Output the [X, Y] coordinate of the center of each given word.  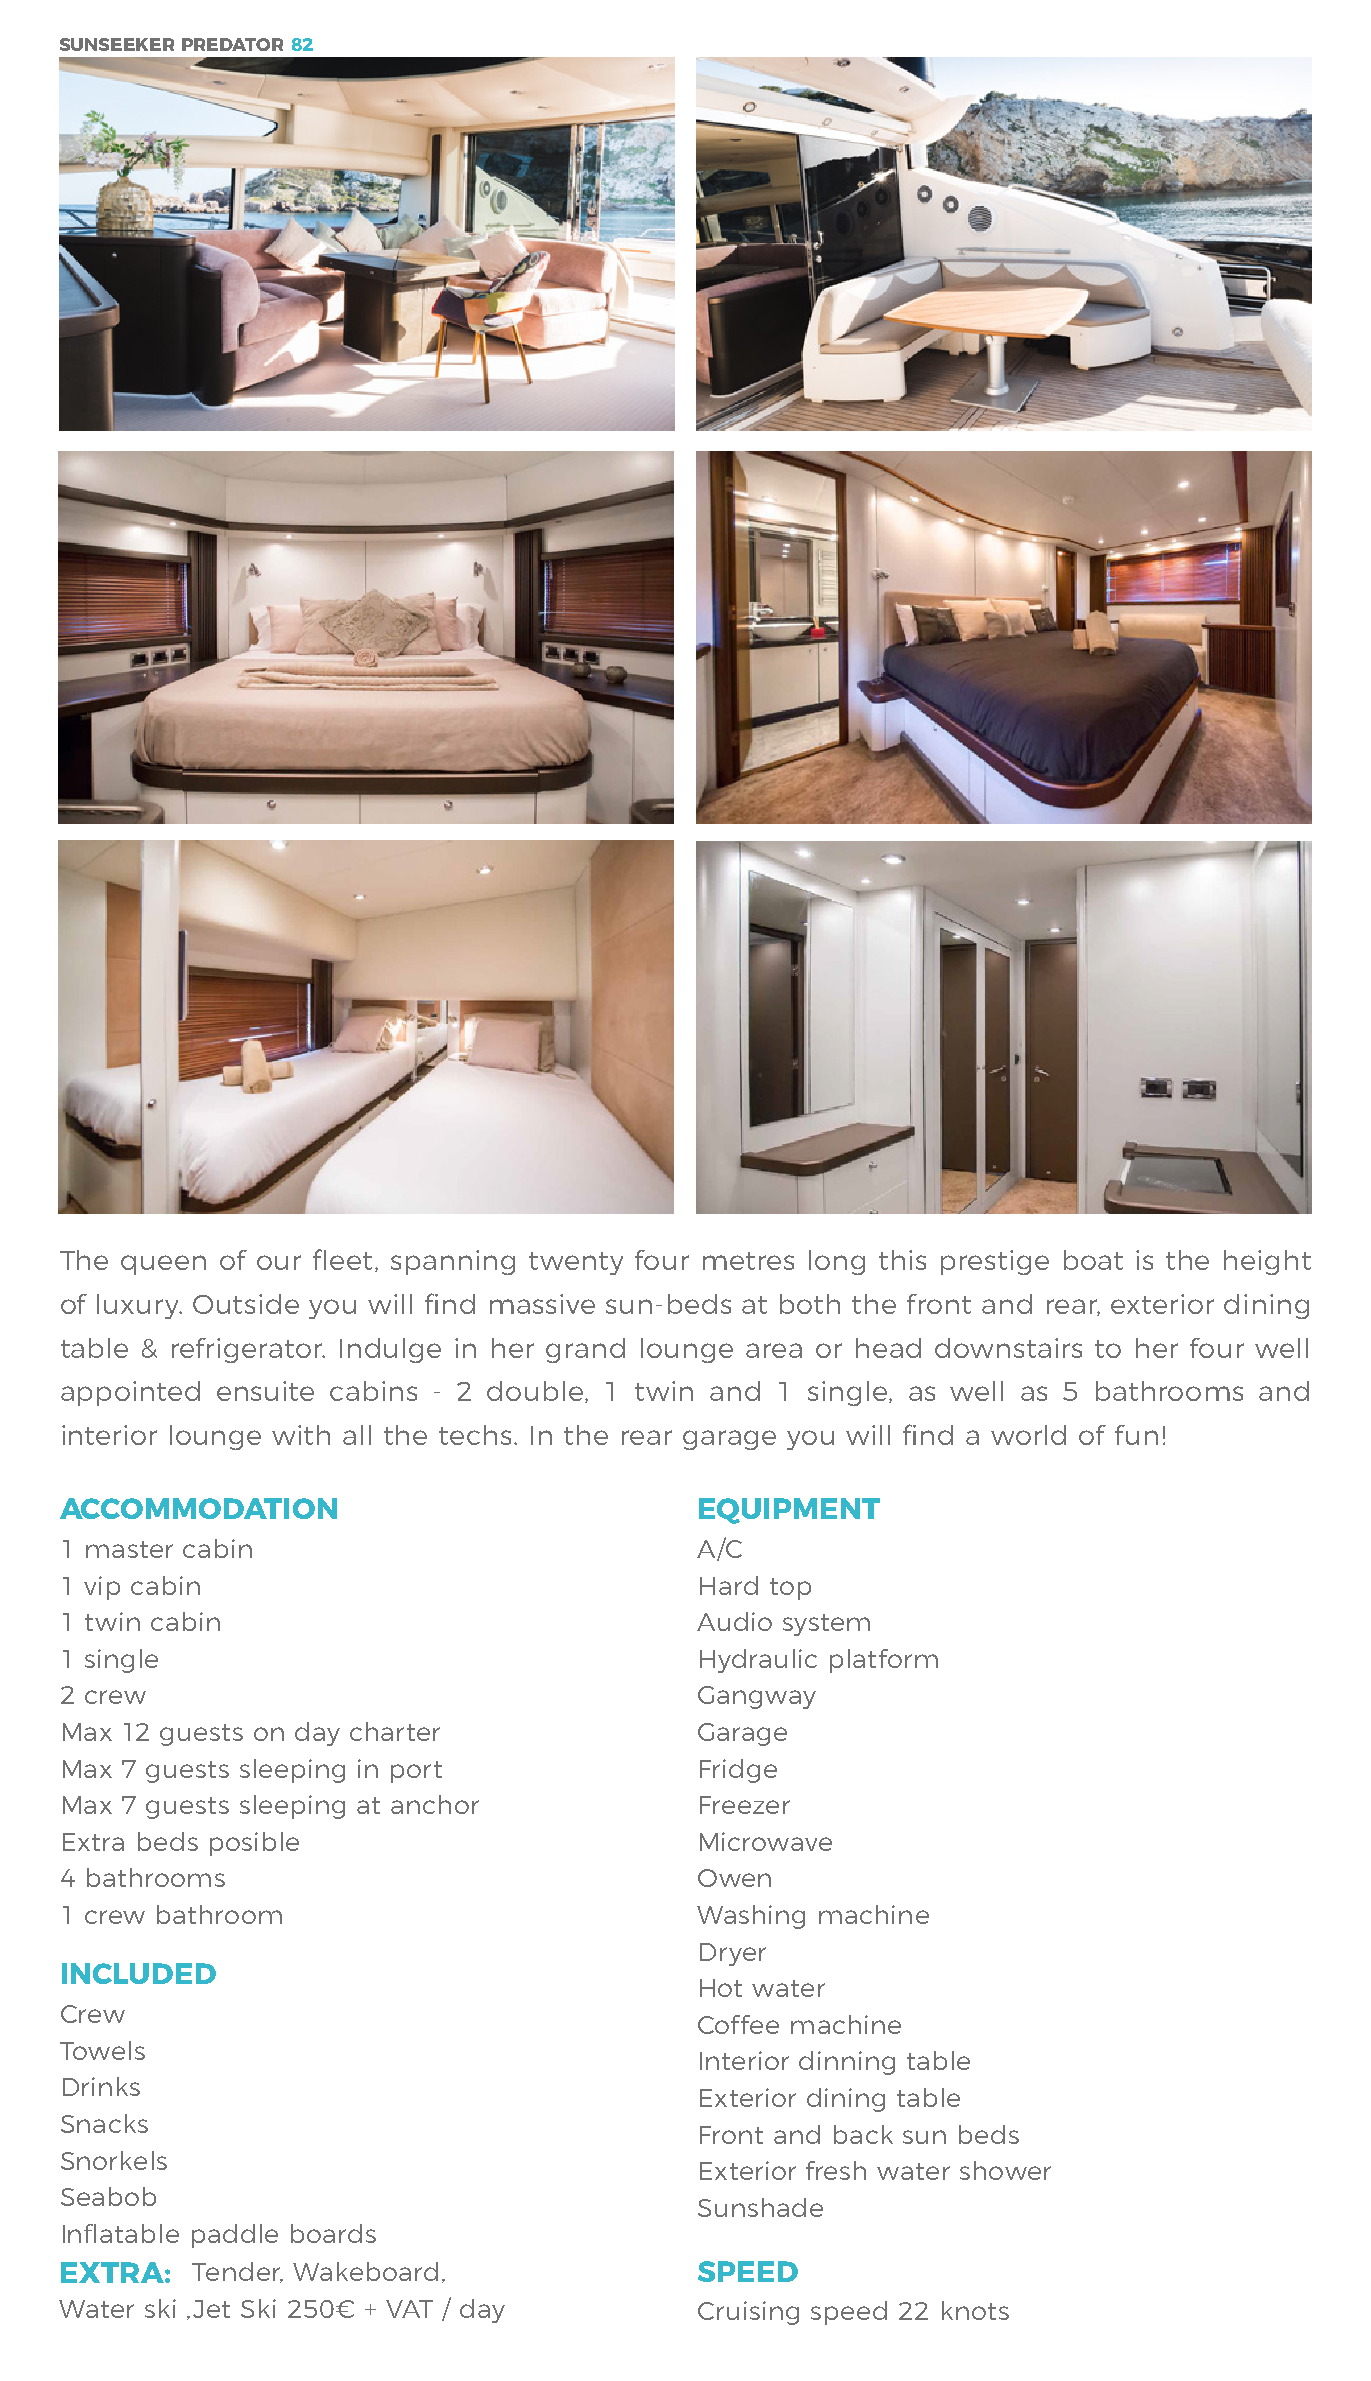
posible [254, 1844]
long [837, 1262]
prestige [995, 1262]
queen [163, 1265]
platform [884, 1661]
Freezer [745, 1805]
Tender [237, 2272]
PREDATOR [232, 44]
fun [1136, 1435]
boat [1093, 1260]
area [774, 1350]
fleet [342, 1259]
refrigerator [248, 1350]
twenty [576, 1263]
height [1267, 1262]
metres [748, 1261]
